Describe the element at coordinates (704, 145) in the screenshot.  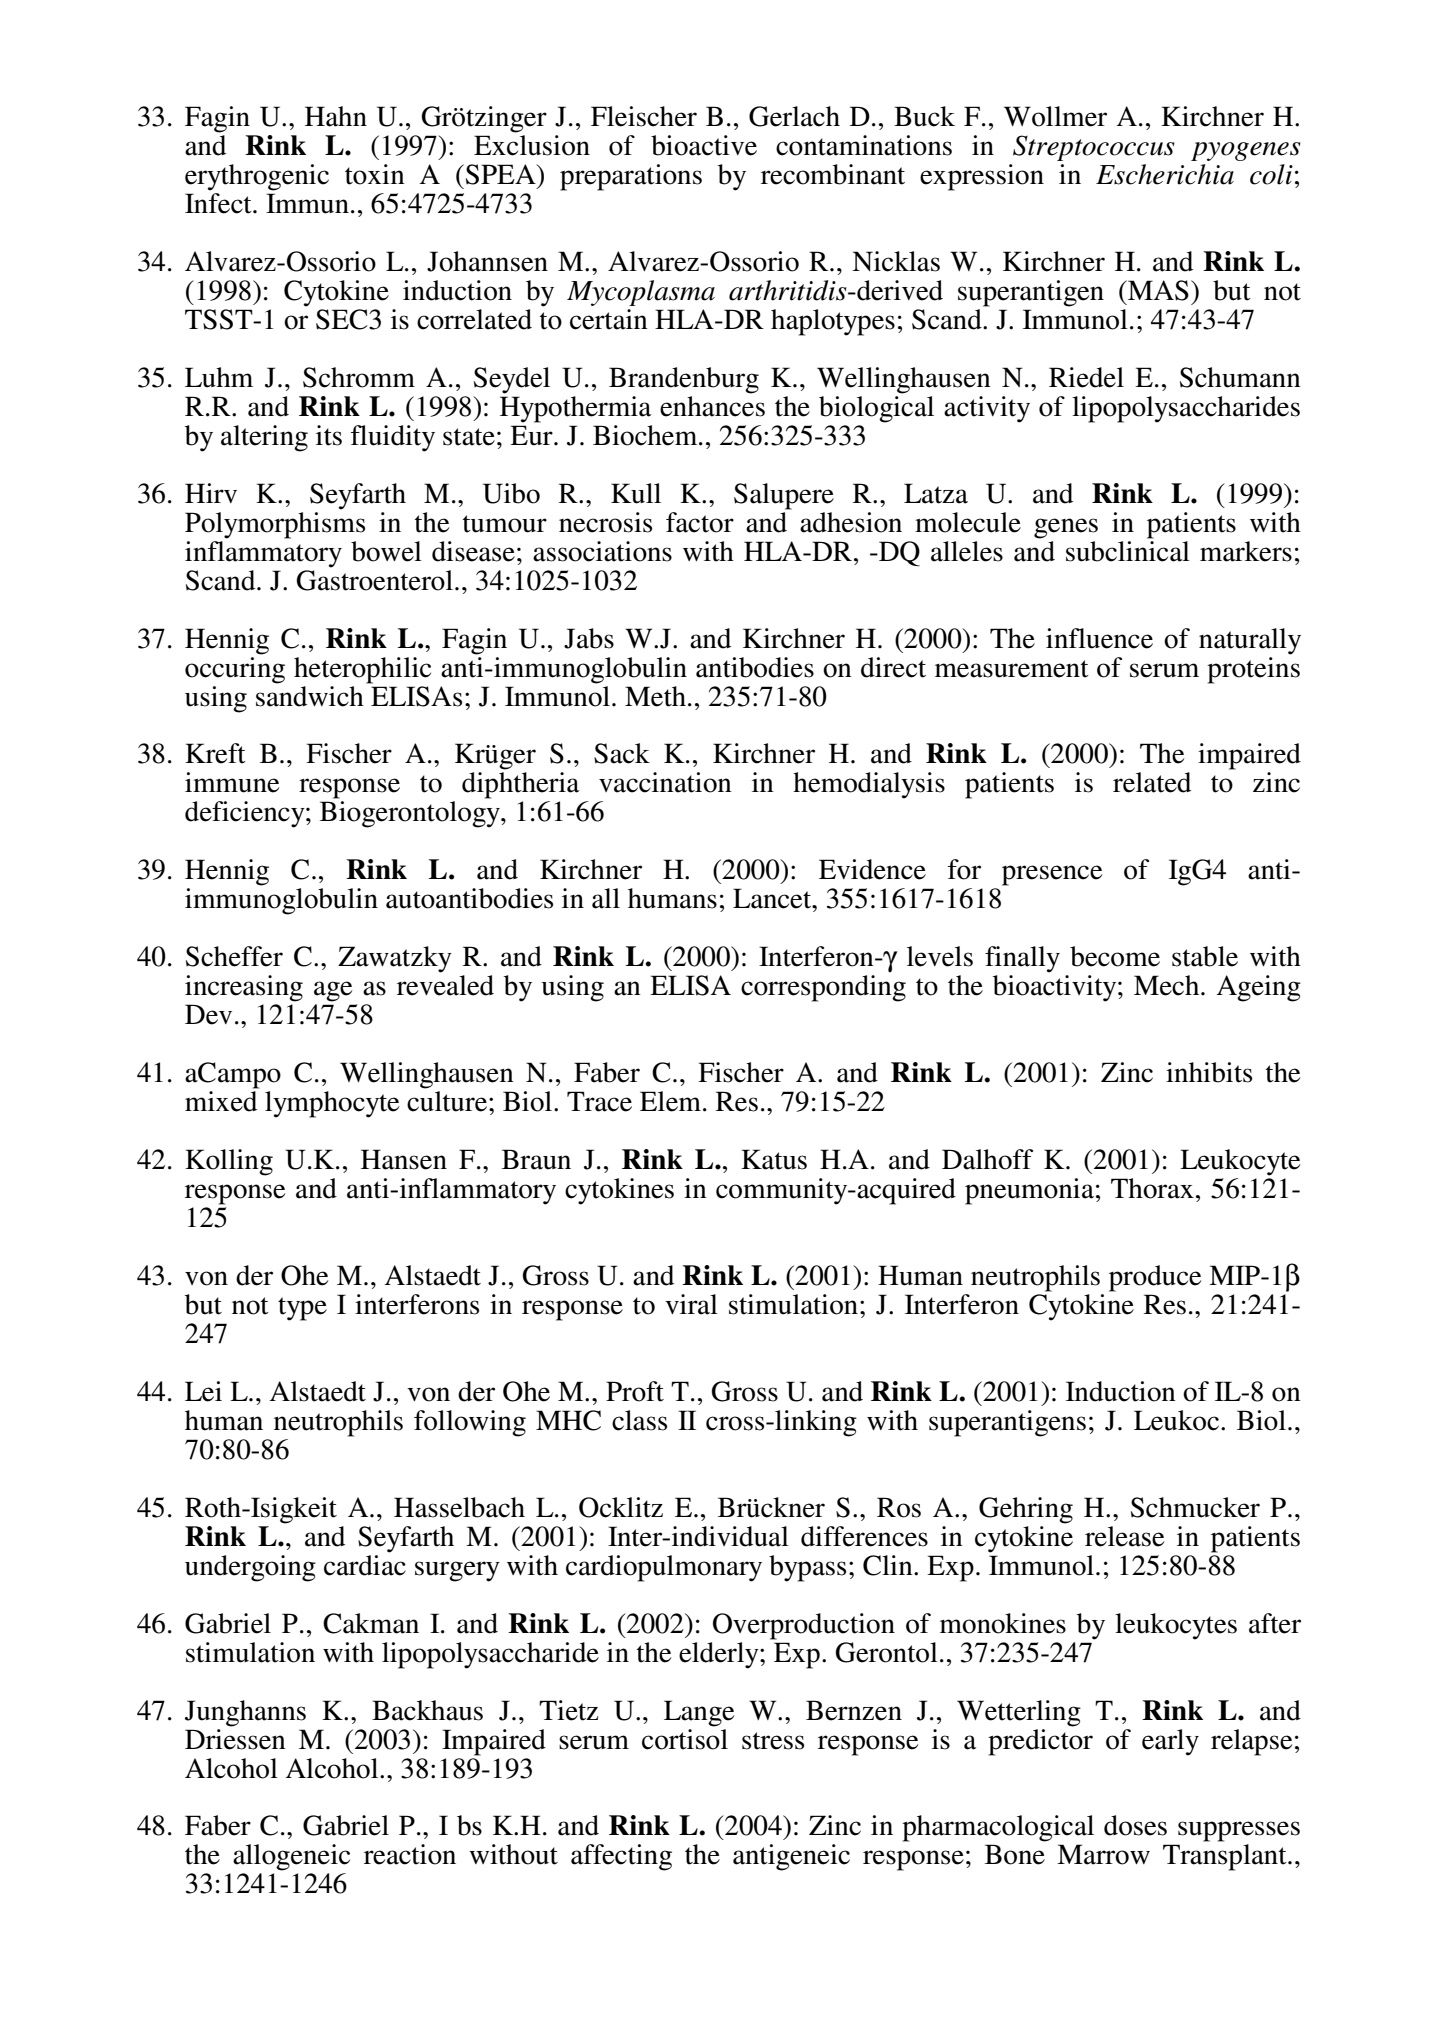
I see `bioactive` at that location.
